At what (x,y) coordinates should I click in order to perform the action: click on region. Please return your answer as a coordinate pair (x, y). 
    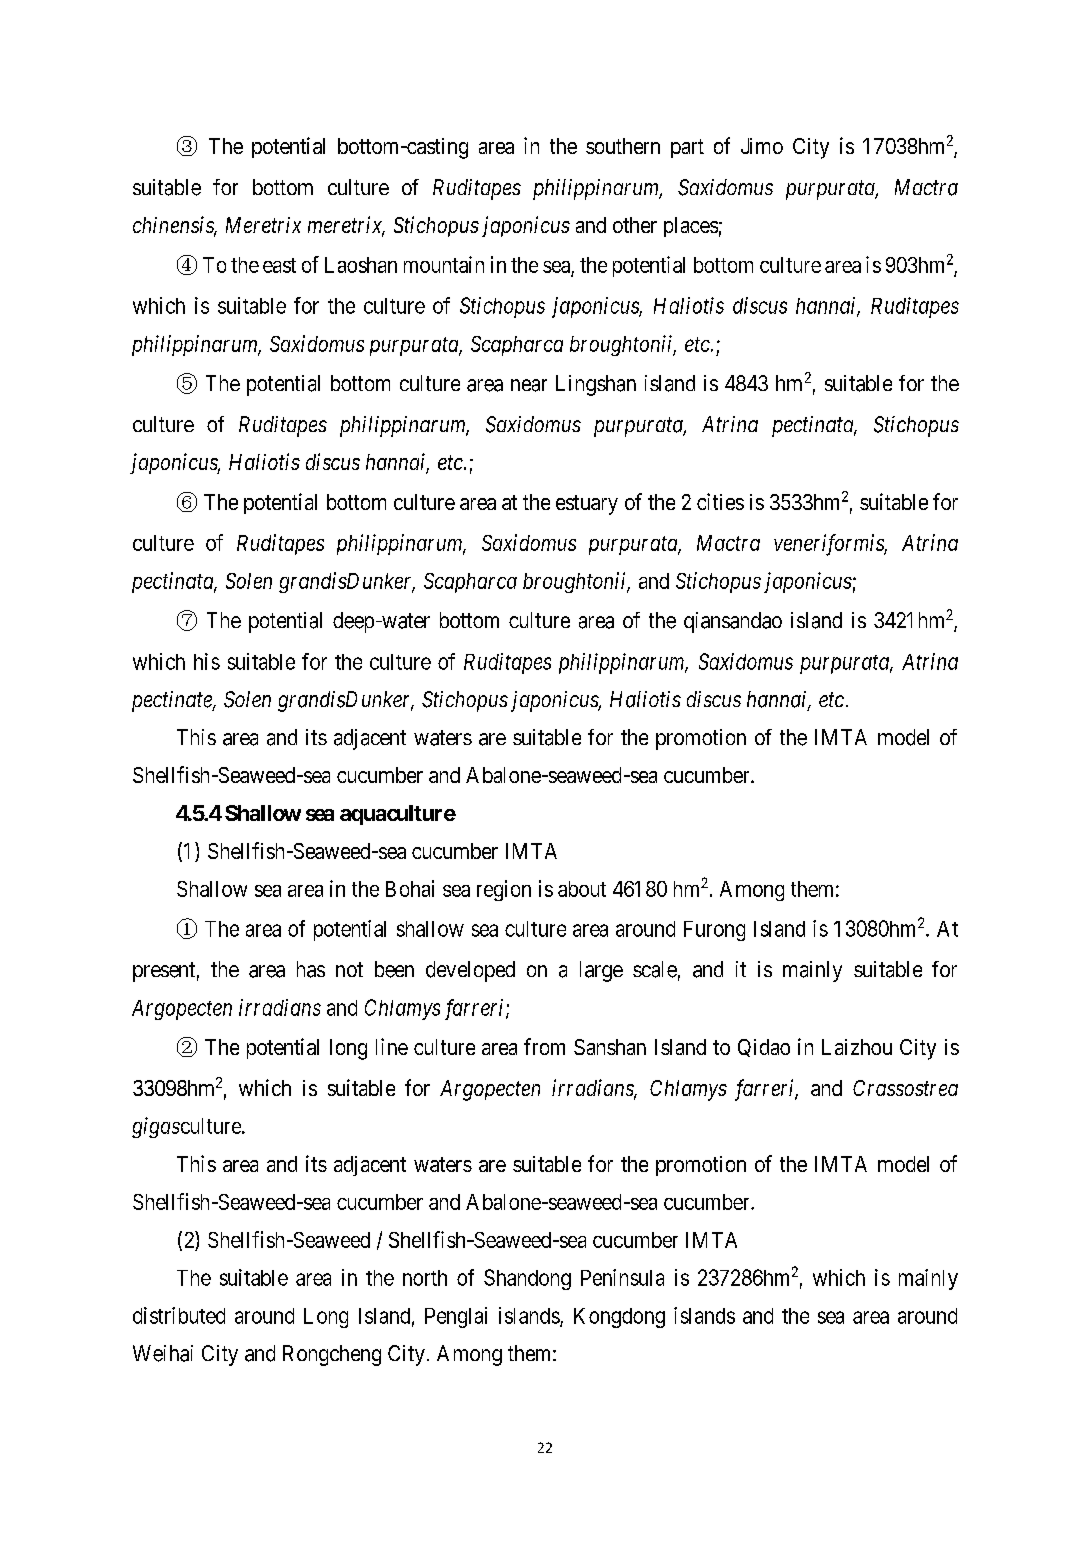
    Looking at the image, I should click on (504, 890).
